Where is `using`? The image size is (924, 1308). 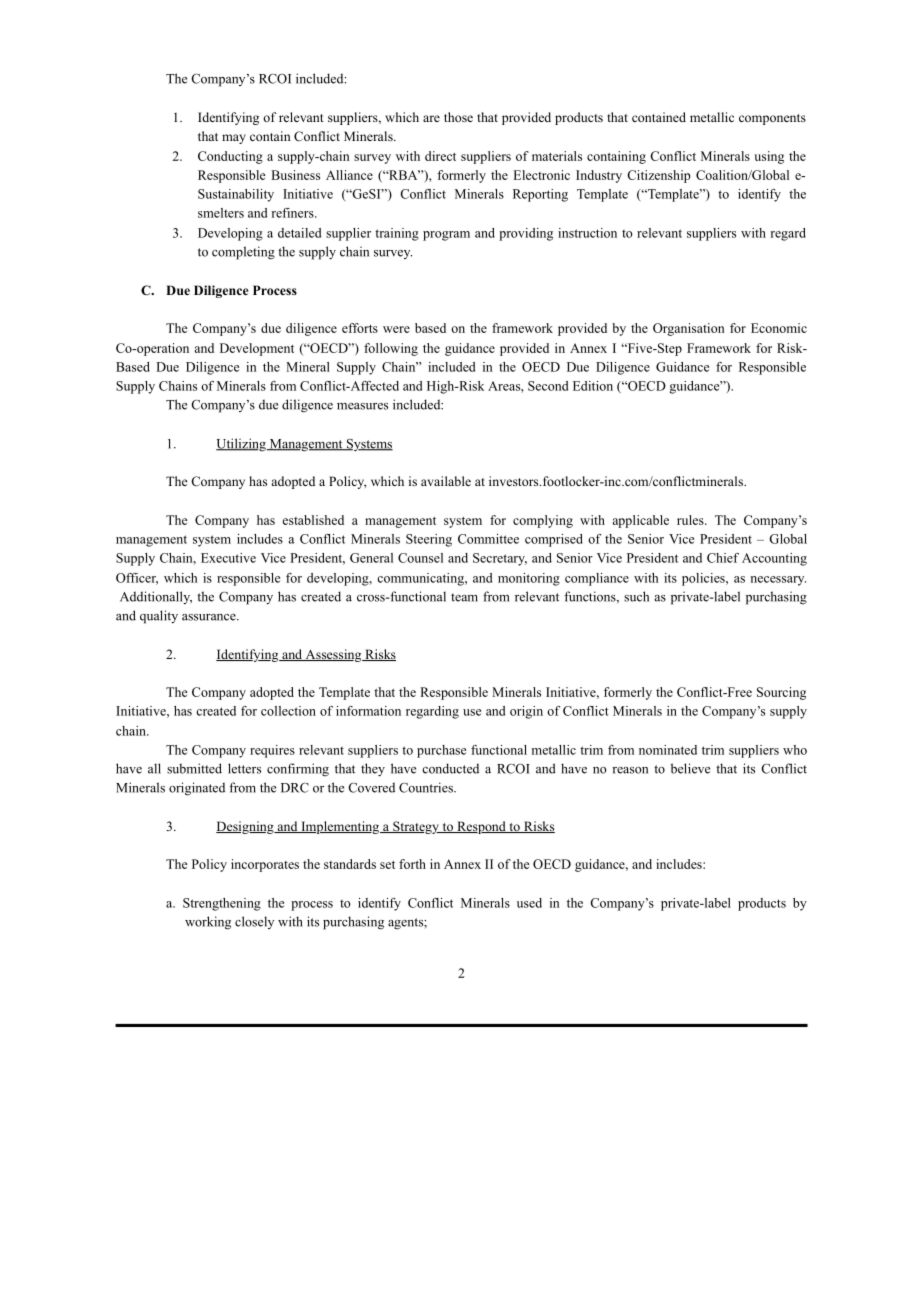 using is located at coordinates (769, 157).
